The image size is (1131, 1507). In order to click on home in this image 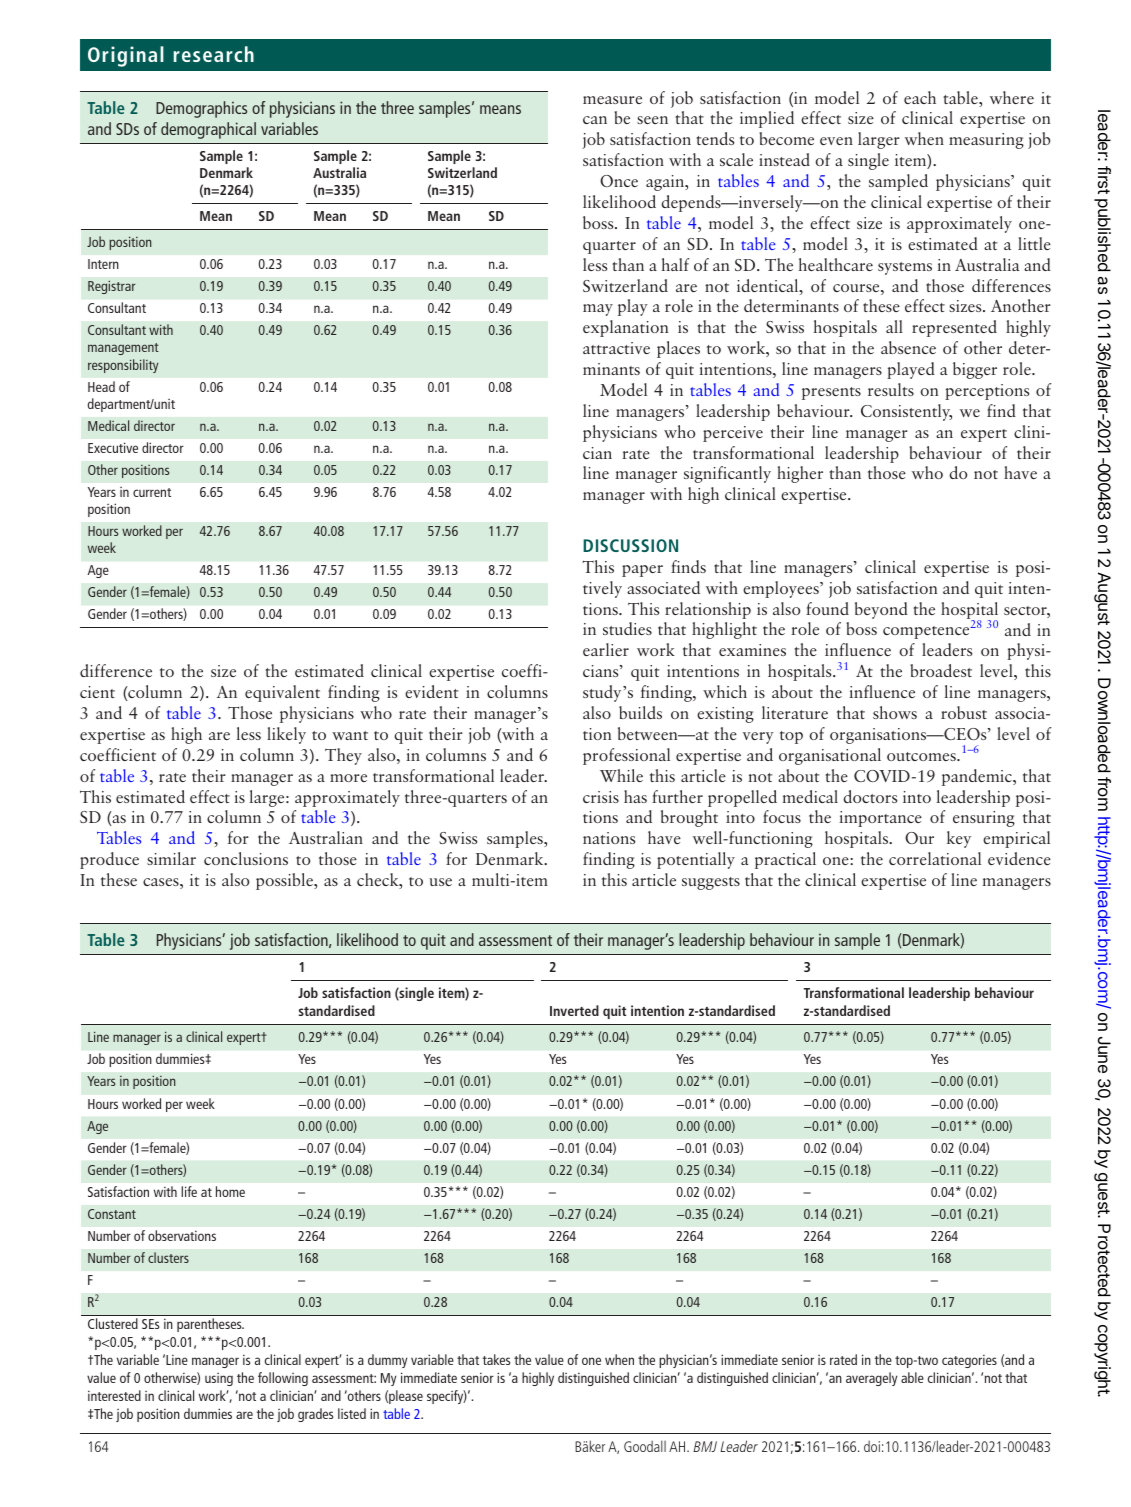, I will do `click(230, 1191)`.
